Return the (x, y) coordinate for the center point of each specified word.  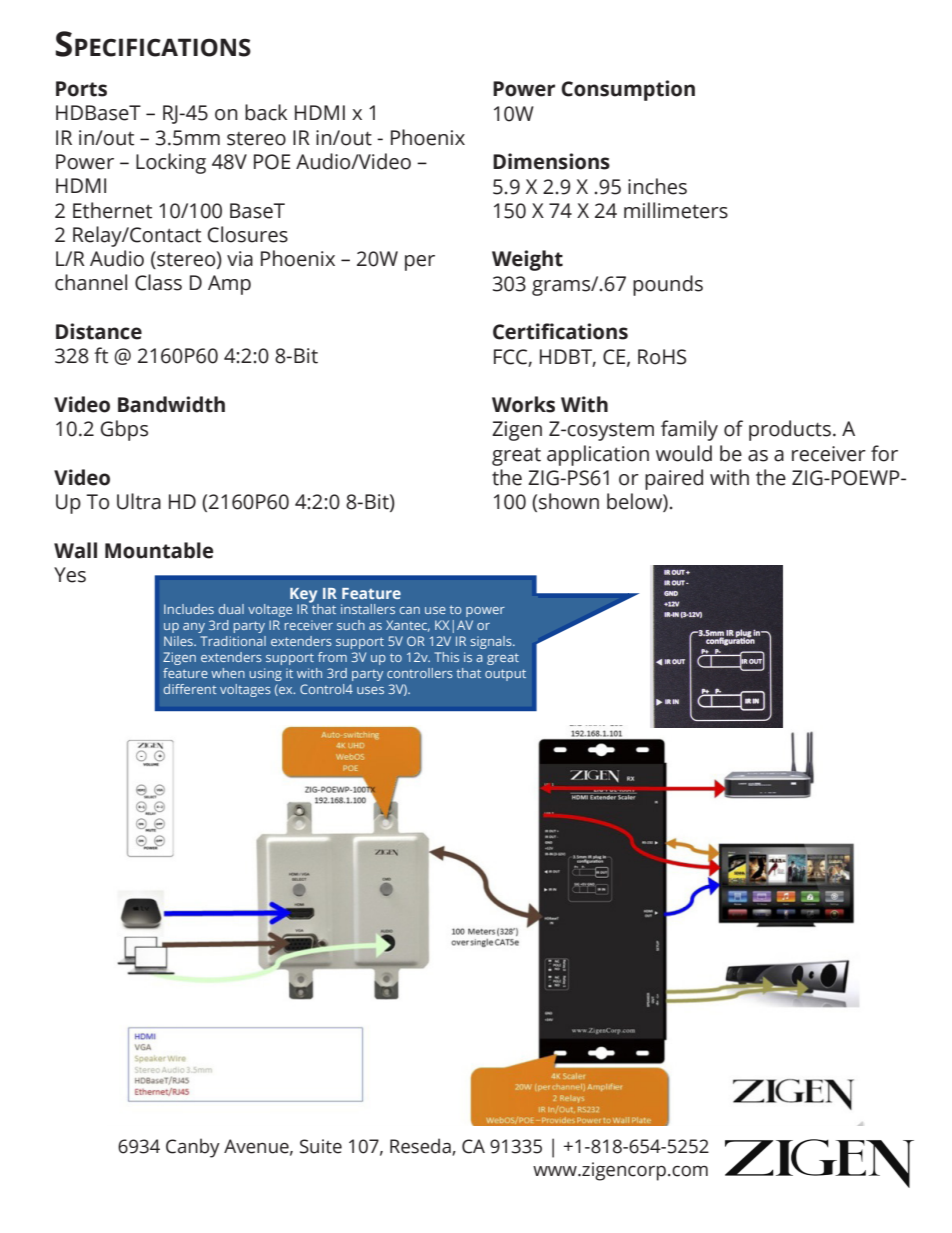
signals (492, 642)
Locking (171, 163)
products (790, 430)
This (447, 657)
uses (370, 690)
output (505, 675)
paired (674, 479)
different (190, 689)
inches (657, 186)
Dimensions (551, 161)
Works (523, 404)
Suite (321, 1146)
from (332, 657)
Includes (189, 609)
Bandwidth (171, 404)
